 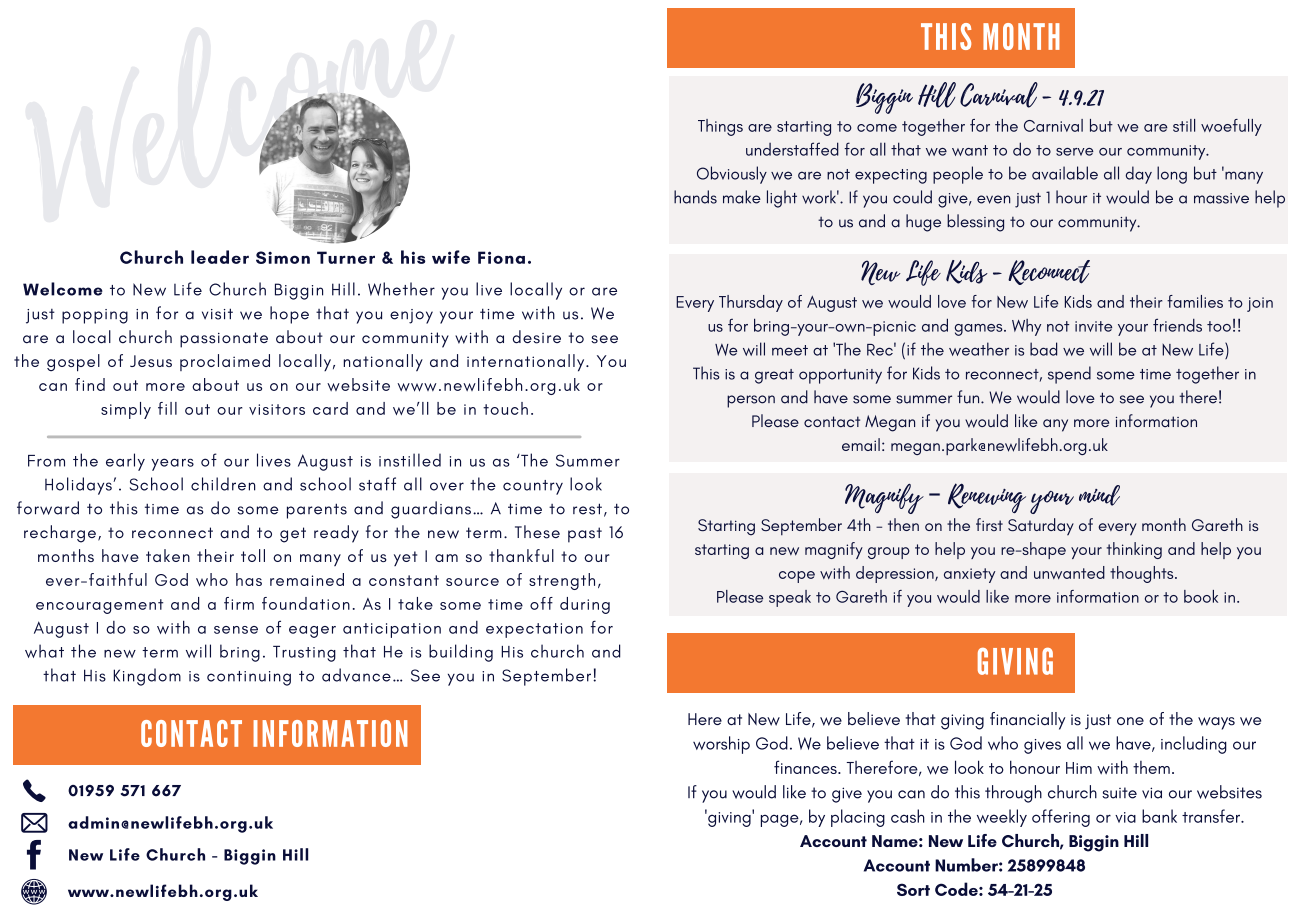 I want to click on placing, so click(x=858, y=818).
